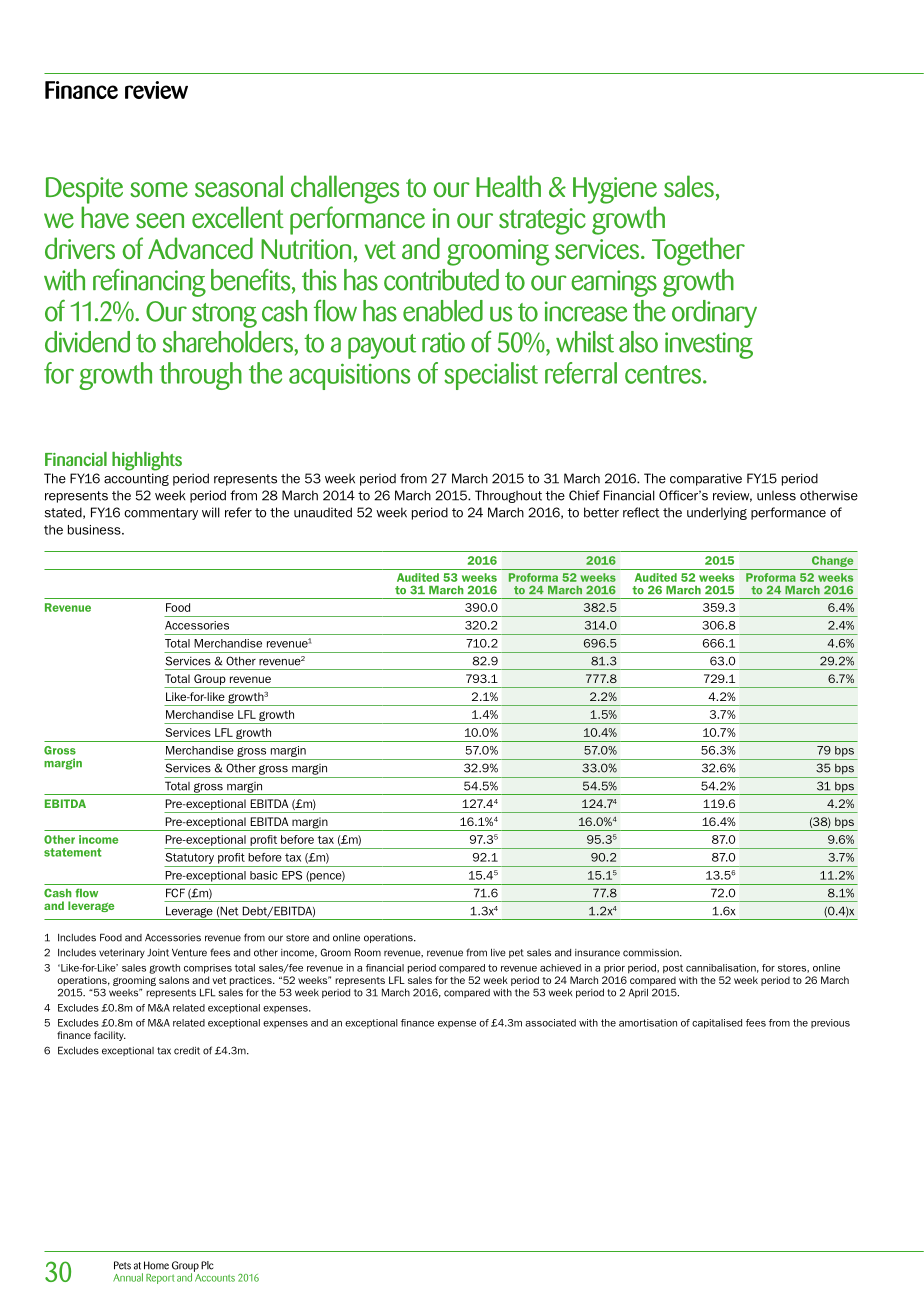 The width and height of the screenshot is (924, 1308). I want to click on Together, so click(698, 251).
